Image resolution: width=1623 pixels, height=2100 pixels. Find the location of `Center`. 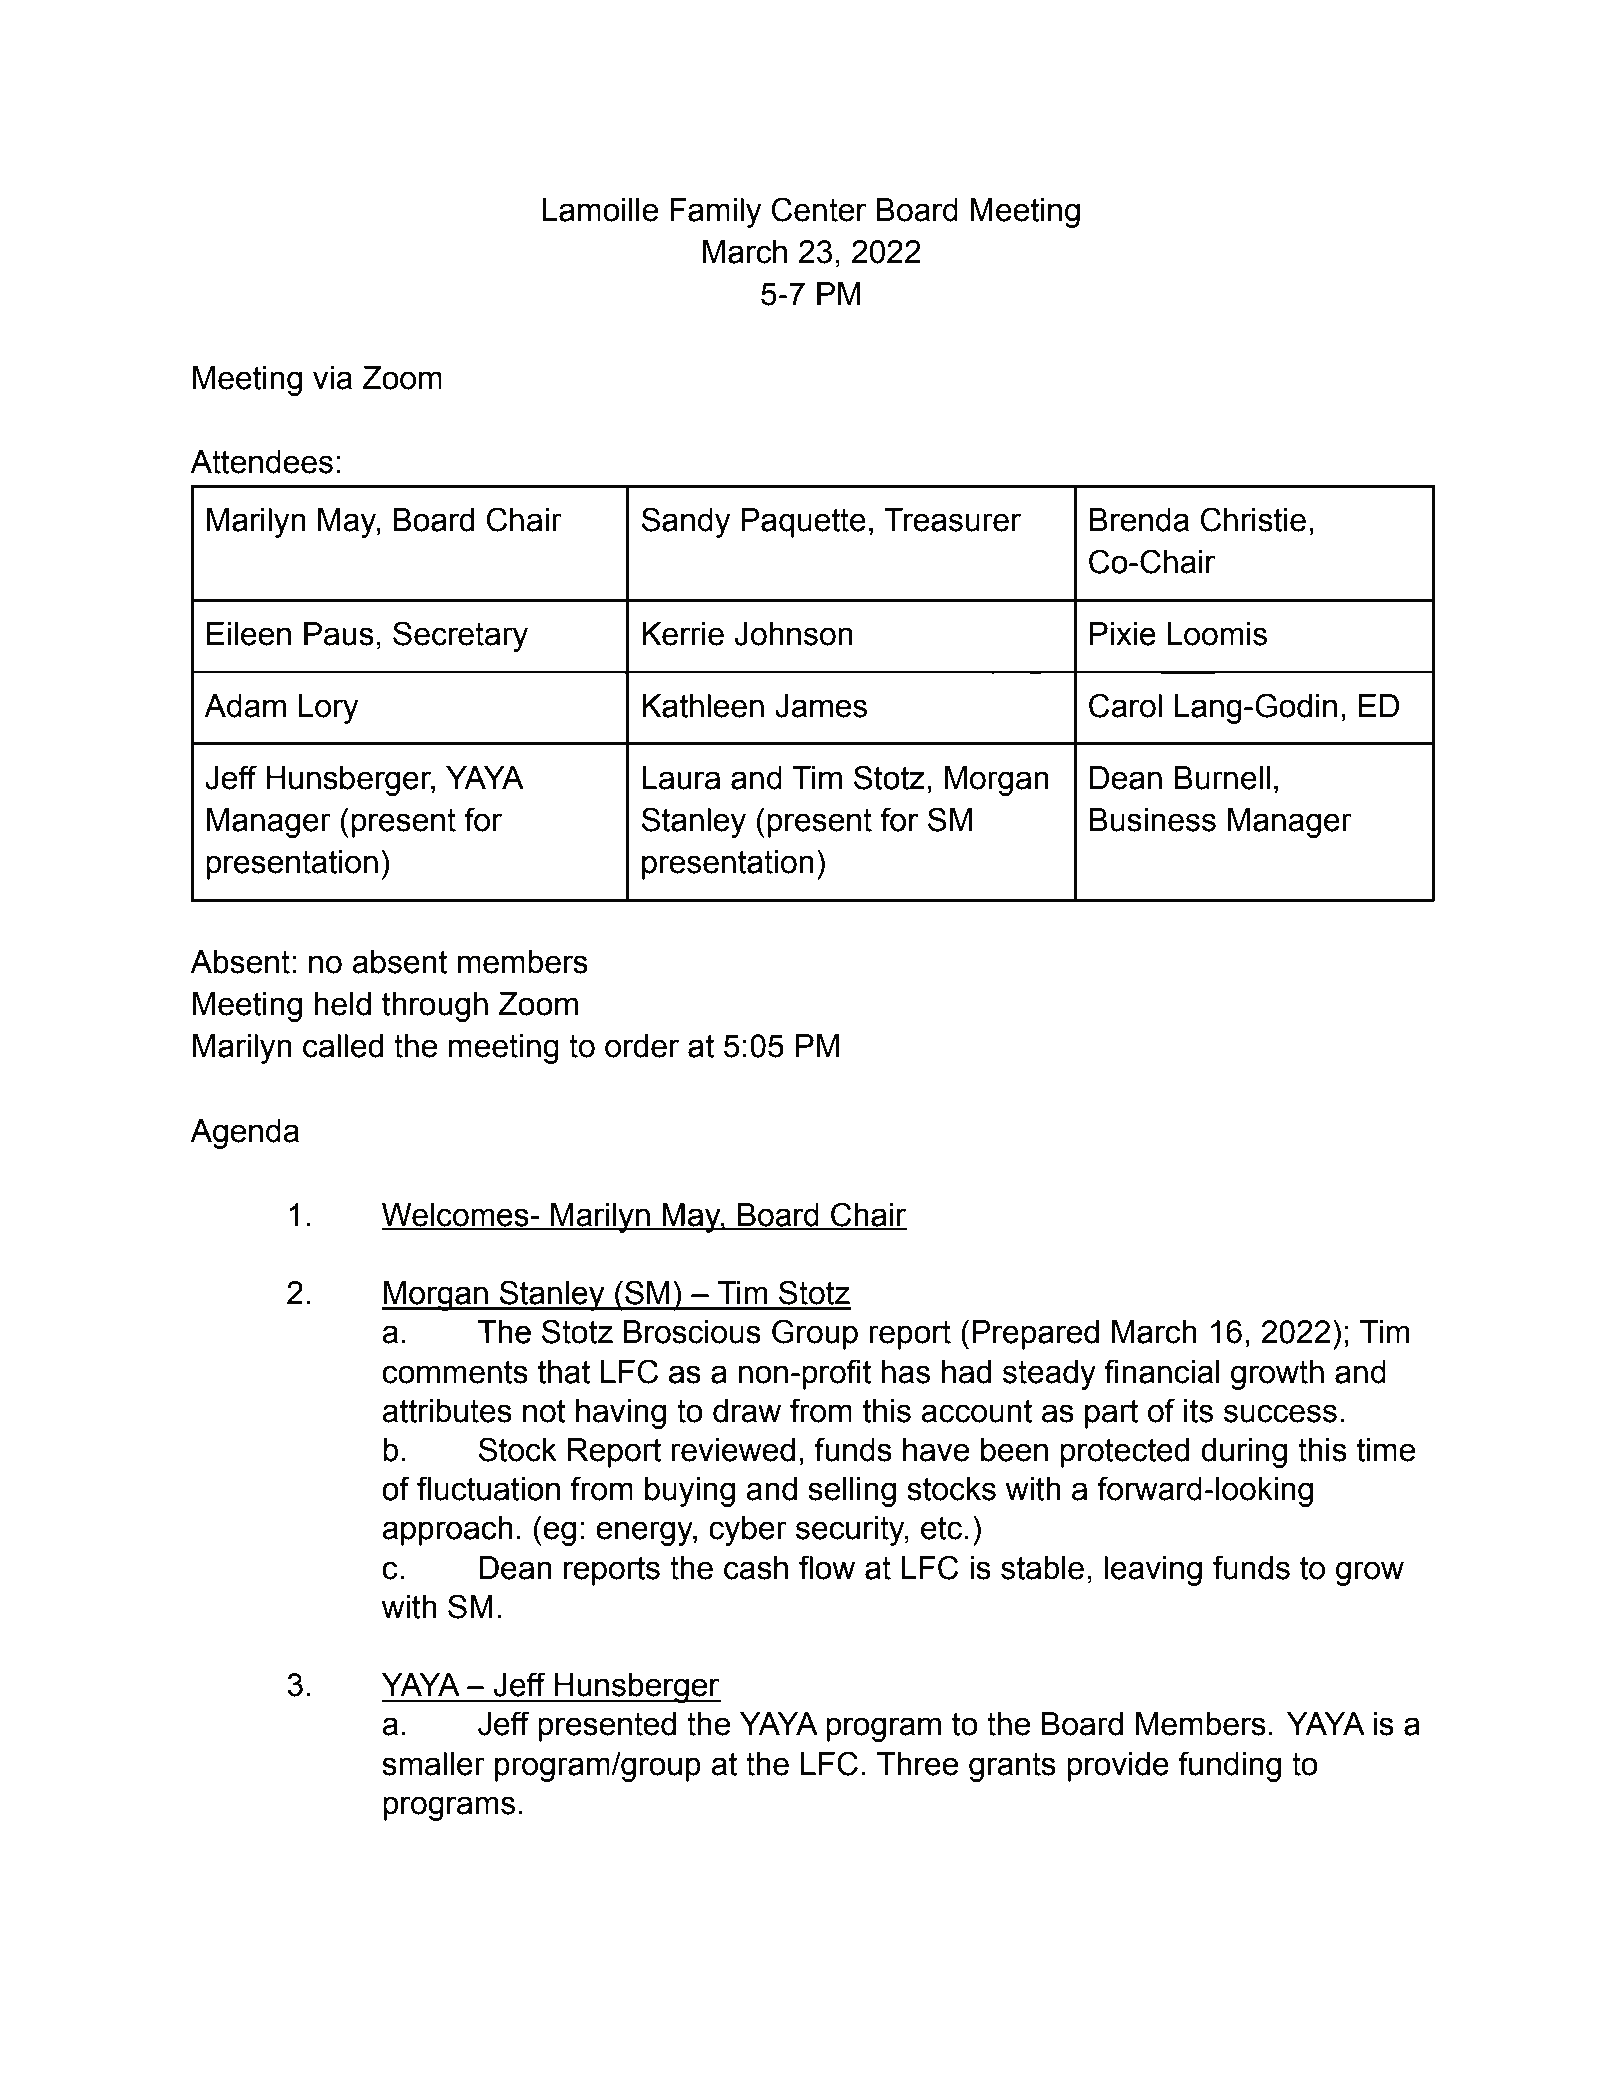

Center is located at coordinates (819, 209).
